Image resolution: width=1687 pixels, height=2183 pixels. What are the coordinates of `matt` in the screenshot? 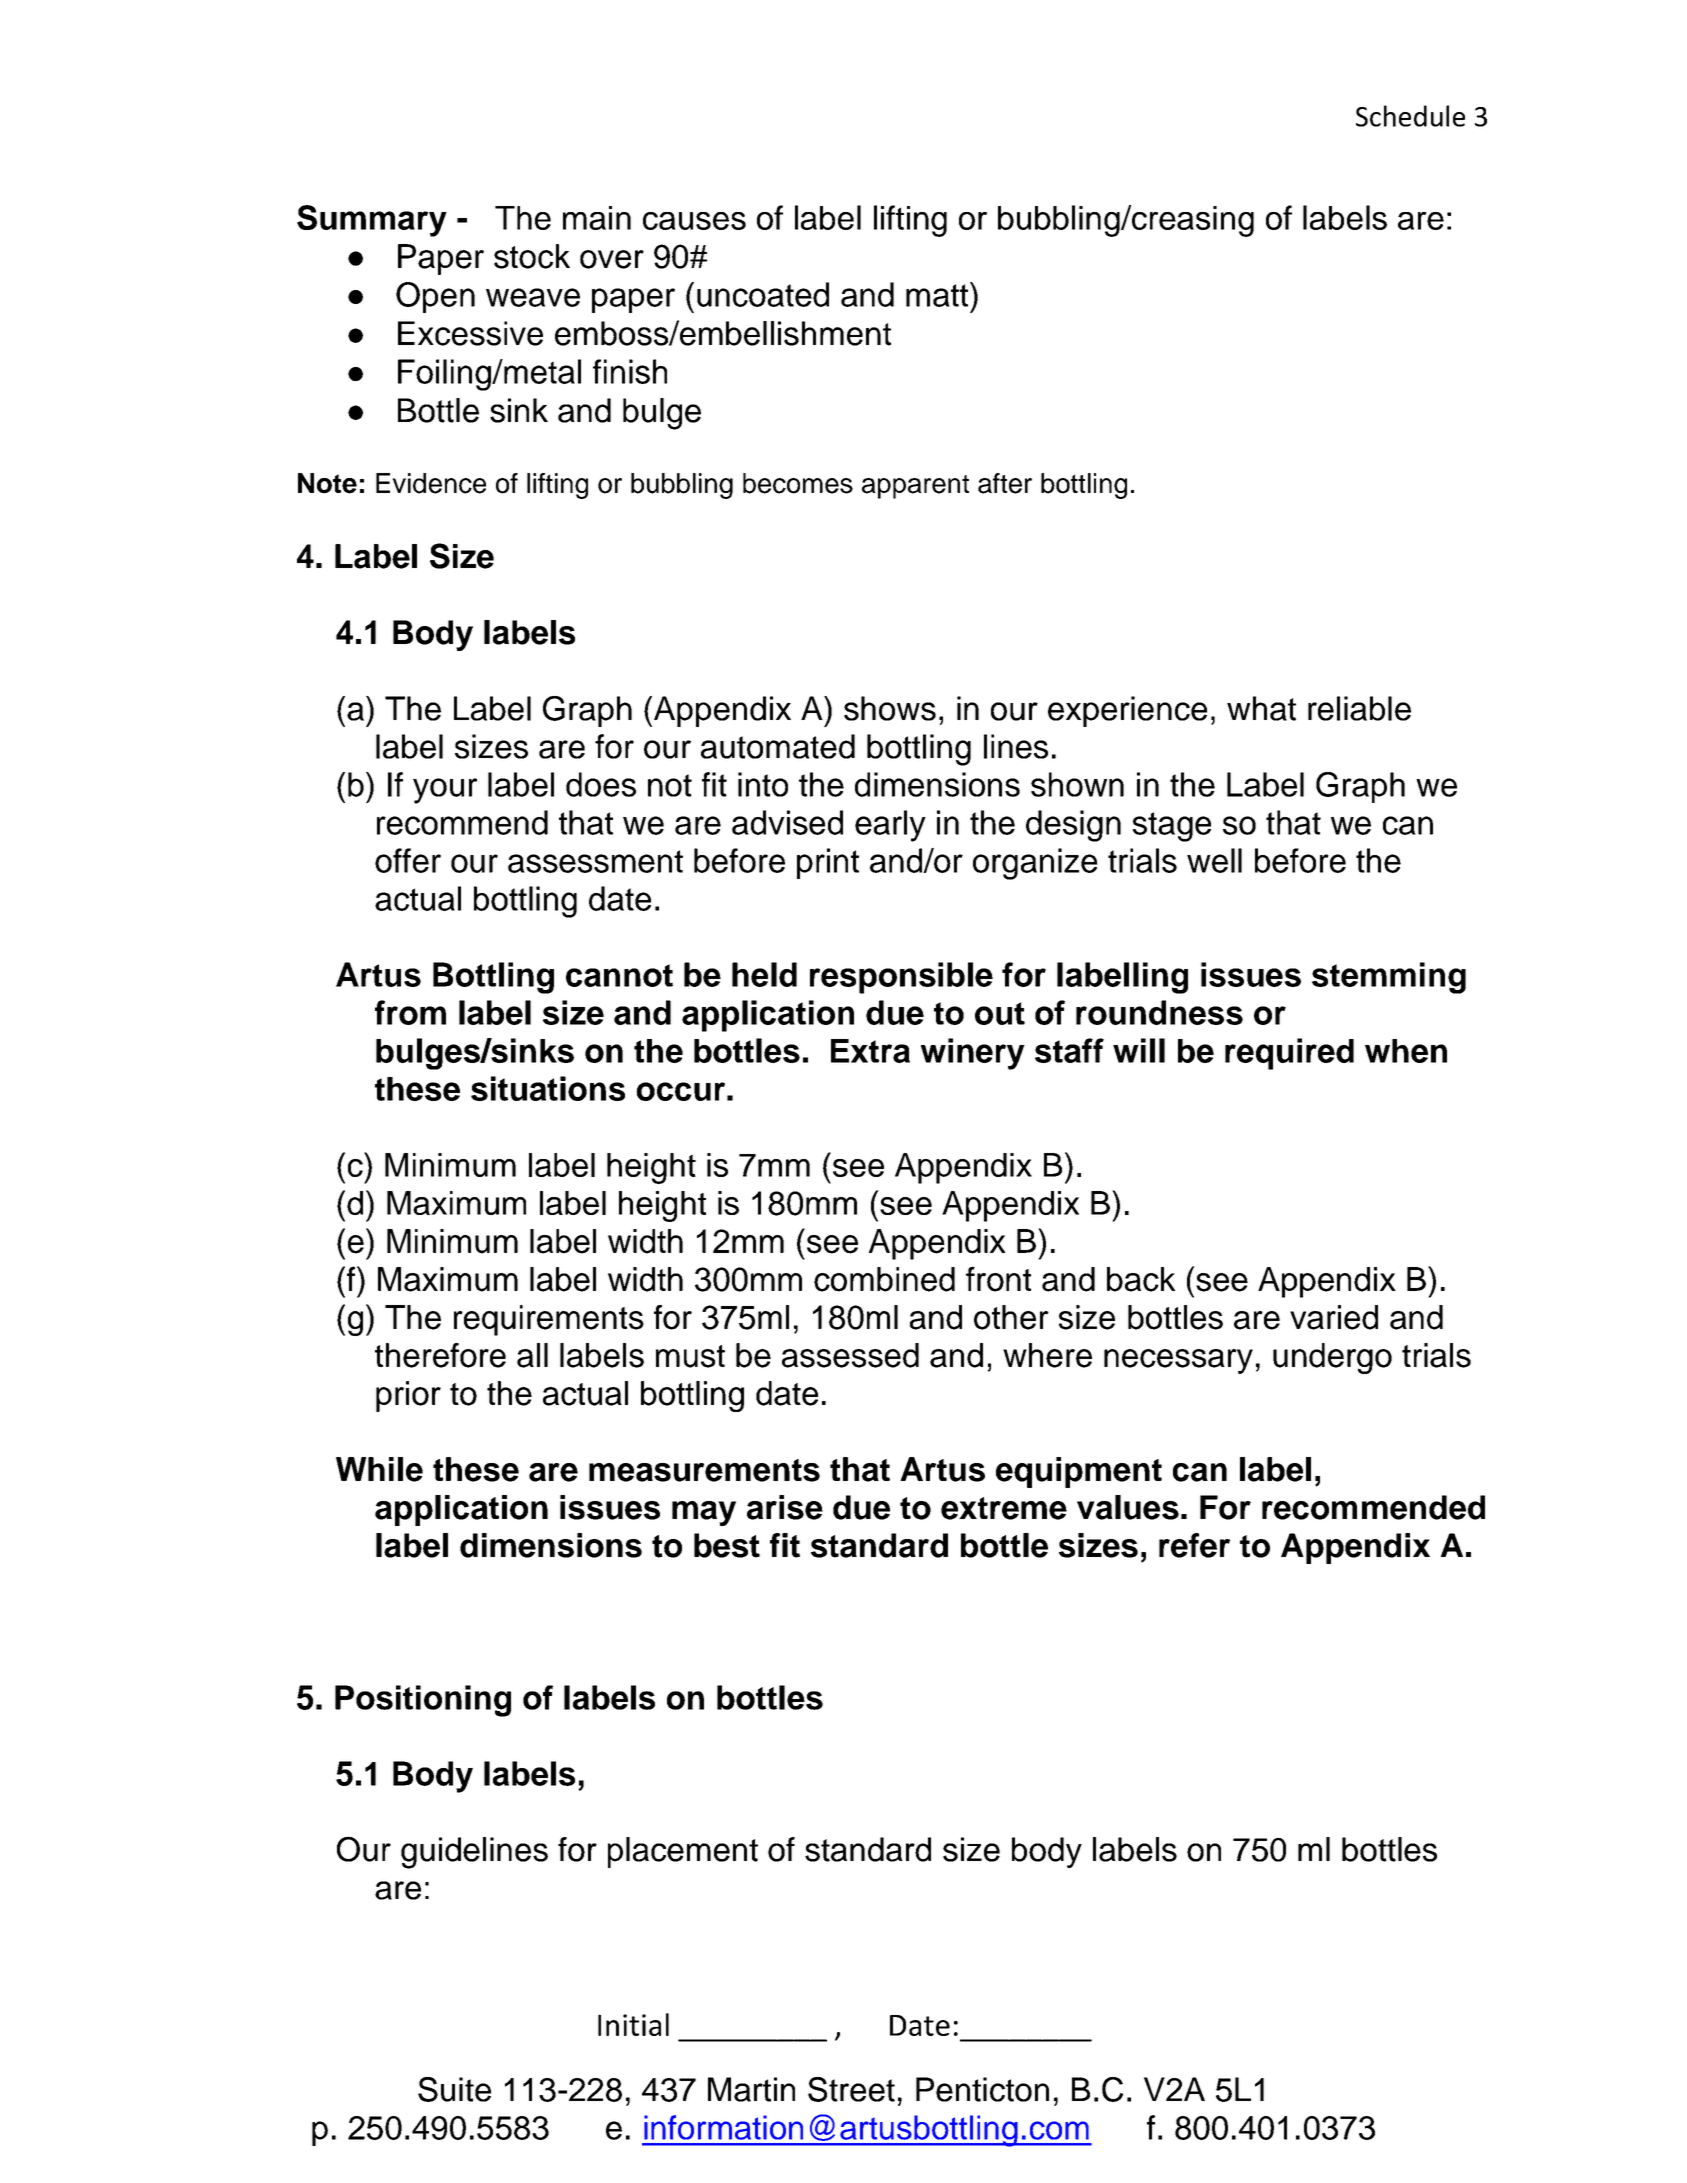 It's located at (937, 295).
